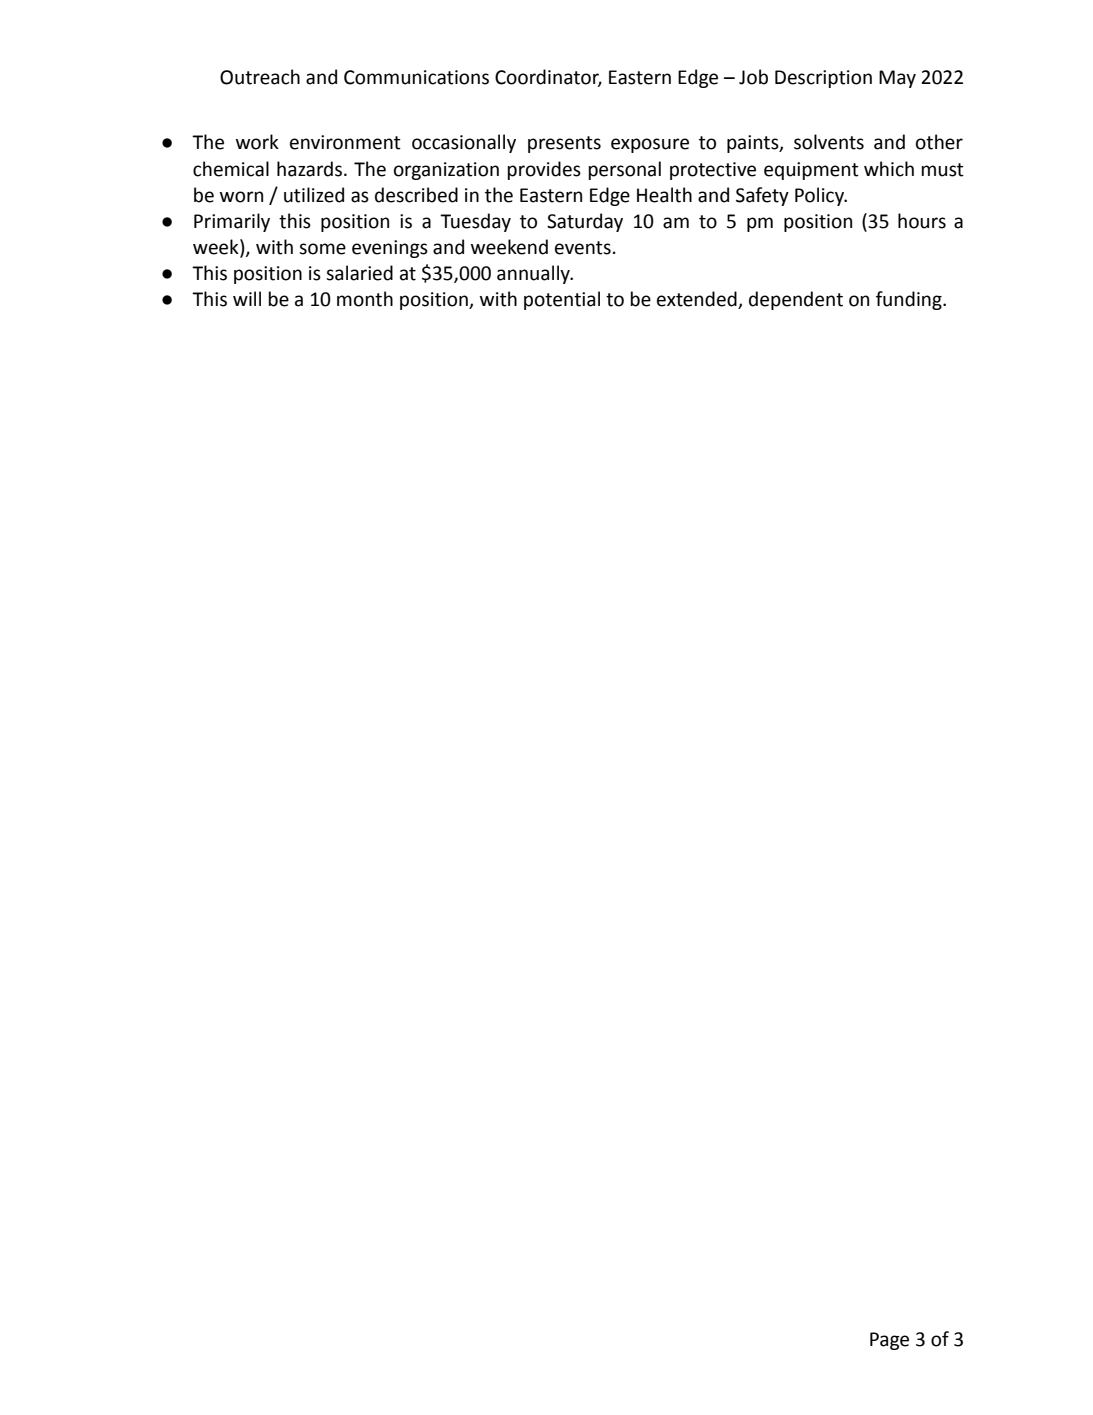  What do you see at coordinates (534, 274) in the screenshot?
I see `annually` at bounding box center [534, 274].
